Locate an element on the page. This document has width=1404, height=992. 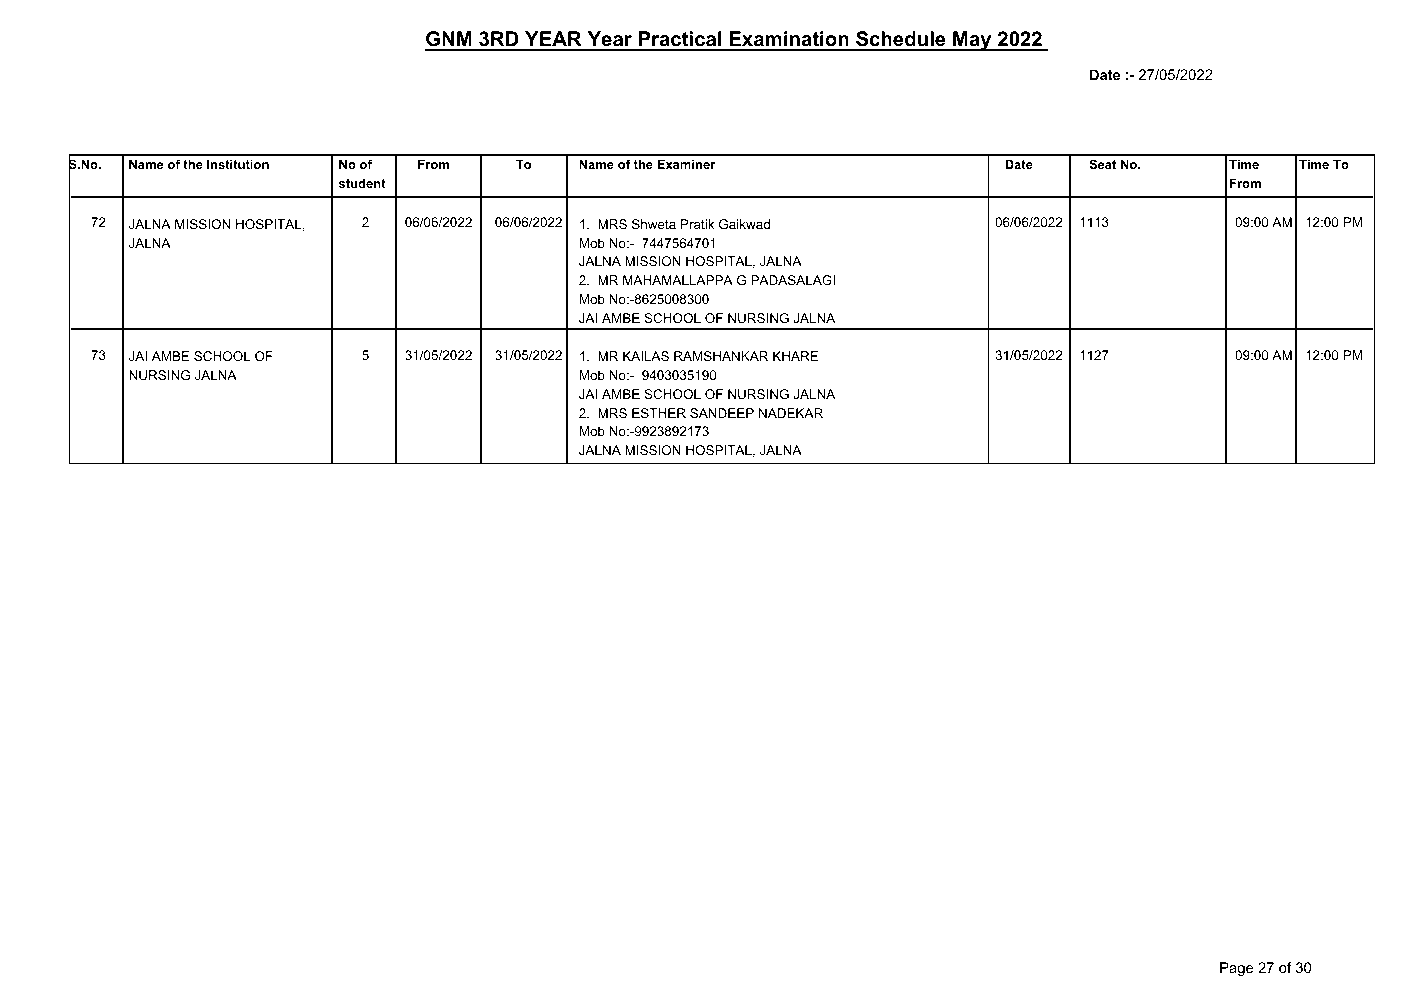
Examiner is located at coordinates (686, 164).
